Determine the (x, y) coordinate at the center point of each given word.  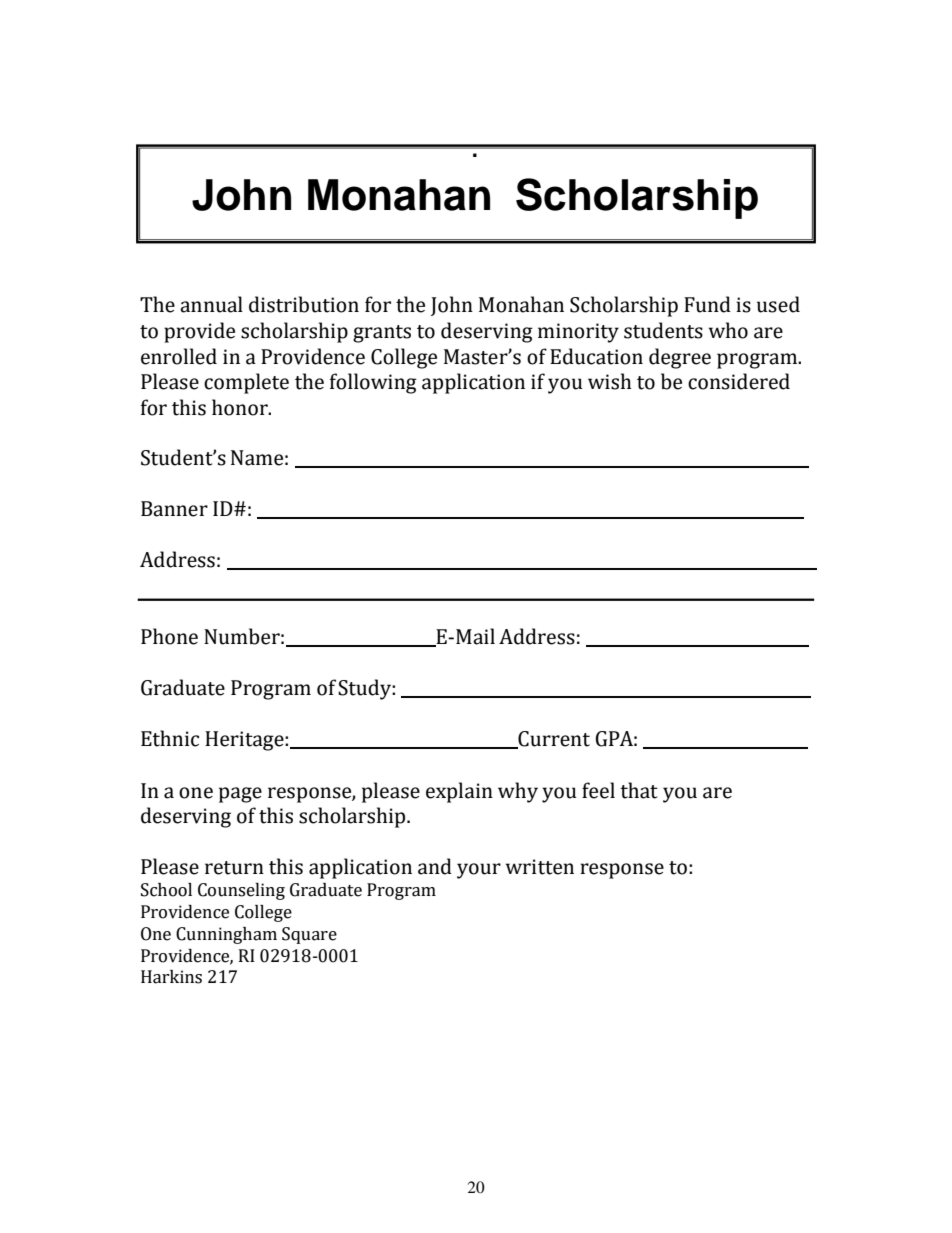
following (373, 383)
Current (553, 740)
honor (241, 407)
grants (382, 334)
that (639, 790)
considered (739, 381)
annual (211, 304)
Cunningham (226, 935)
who (728, 330)
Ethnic (170, 738)
